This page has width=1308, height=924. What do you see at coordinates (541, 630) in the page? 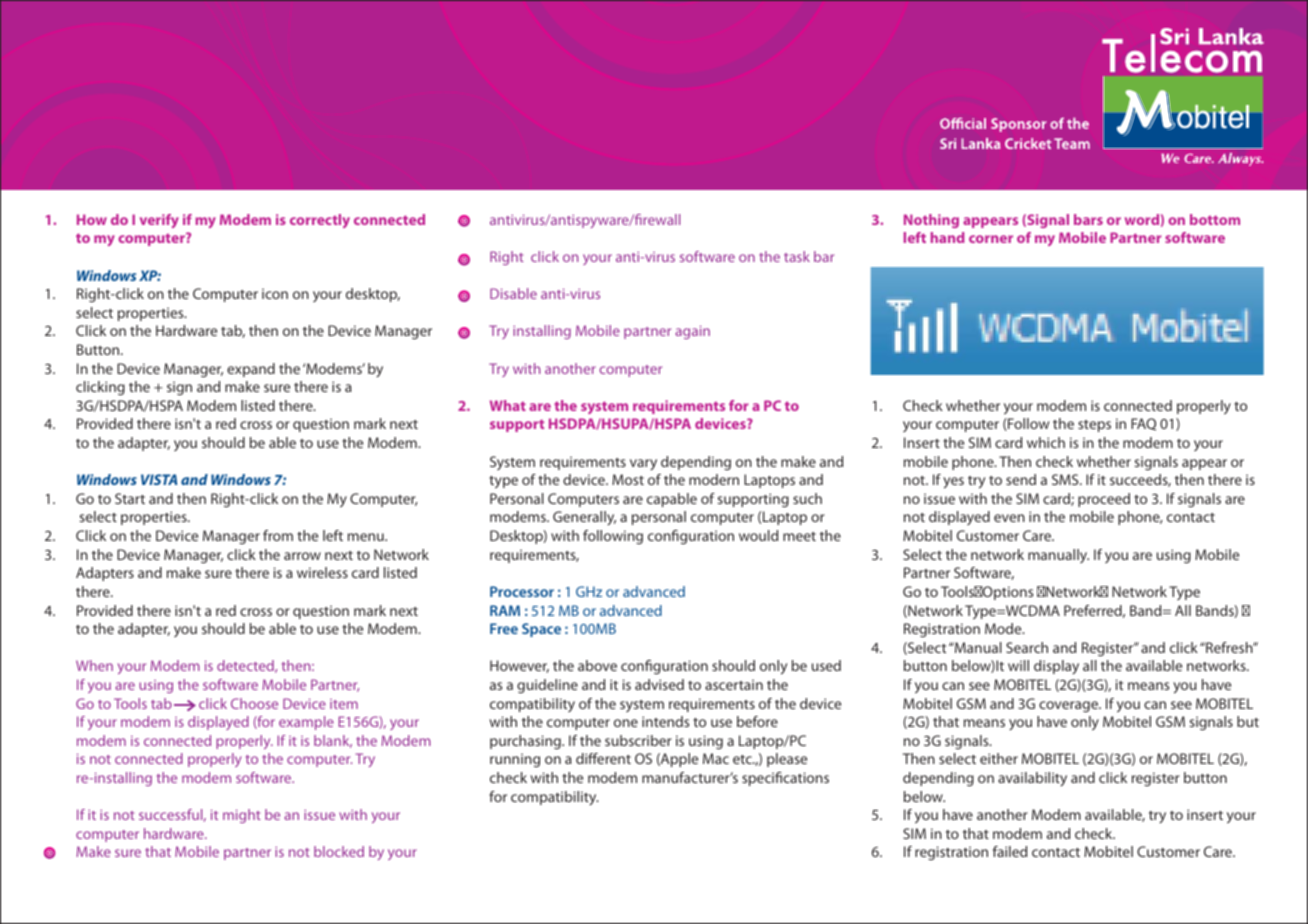
I see `Space` at bounding box center [541, 630].
